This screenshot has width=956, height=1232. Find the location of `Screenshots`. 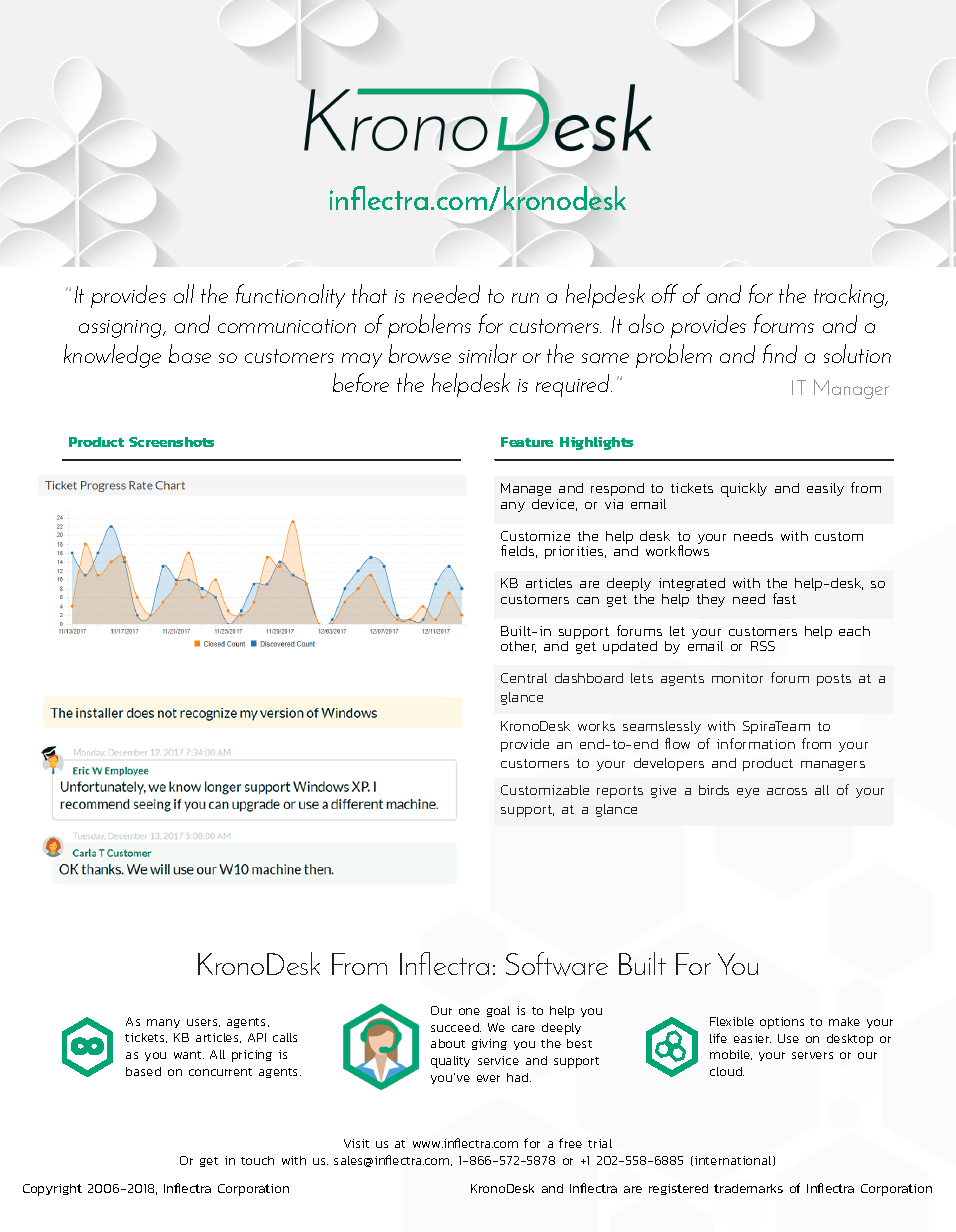

Screenshots is located at coordinates (171, 442).
